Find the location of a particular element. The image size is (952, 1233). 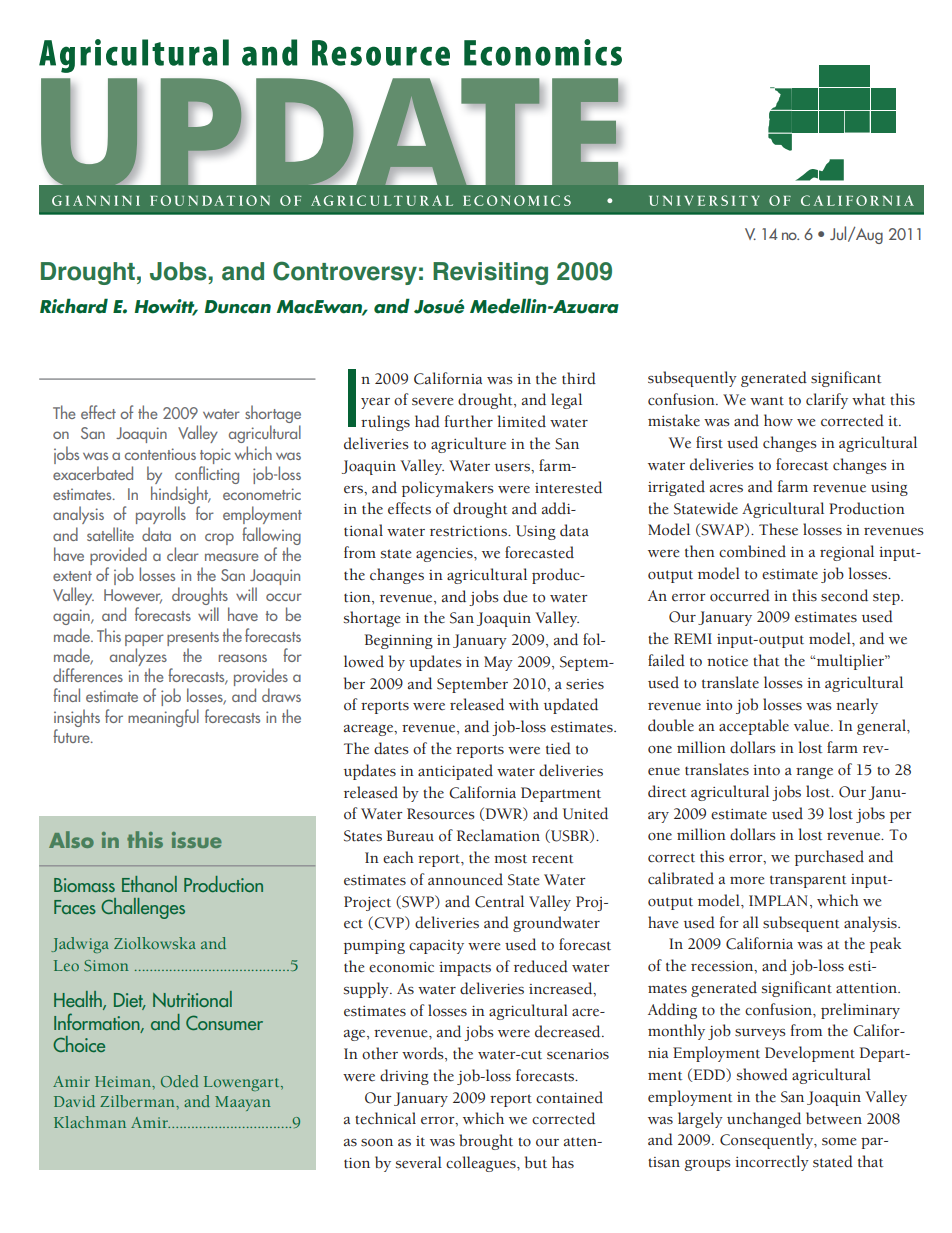

Oded is located at coordinates (180, 1081).
